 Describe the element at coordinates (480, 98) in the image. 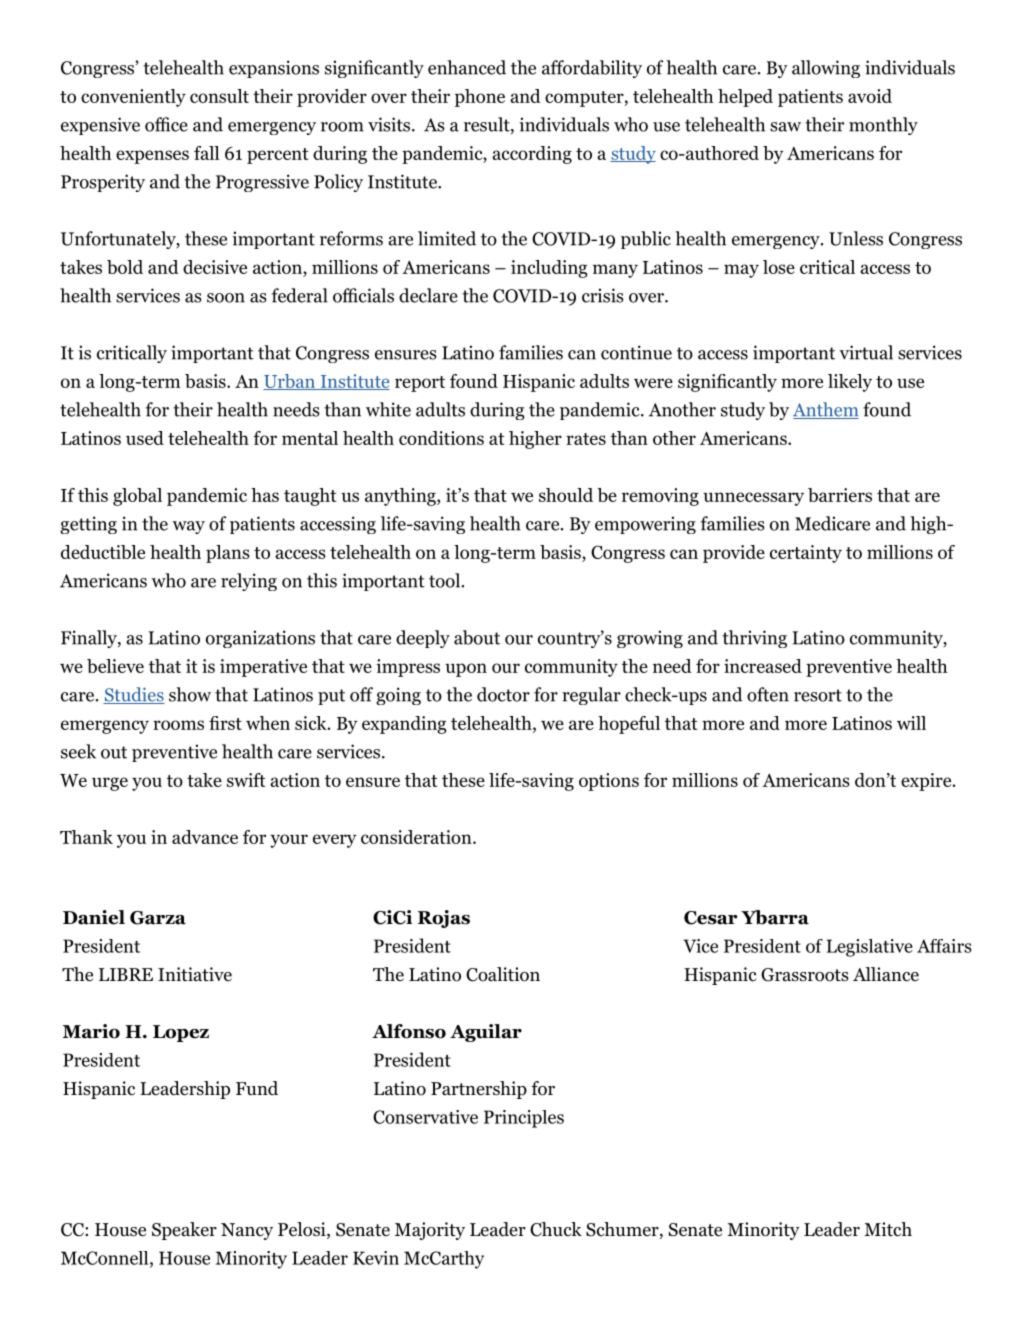

I see `phone` at that location.
